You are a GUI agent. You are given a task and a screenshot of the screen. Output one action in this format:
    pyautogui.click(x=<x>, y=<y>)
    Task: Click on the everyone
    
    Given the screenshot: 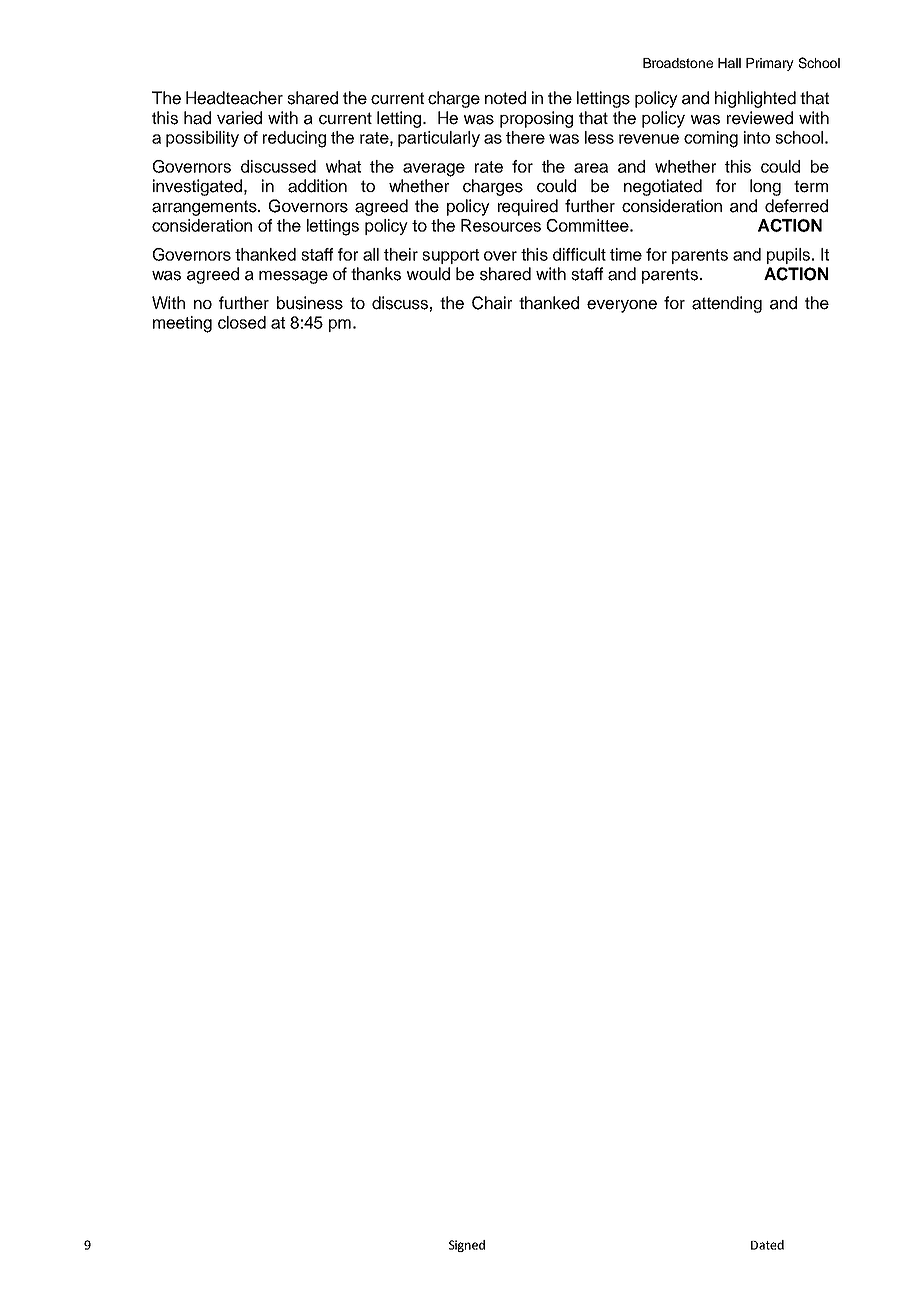 What is the action you would take?
    pyautogui.click(x=622, y=306)
